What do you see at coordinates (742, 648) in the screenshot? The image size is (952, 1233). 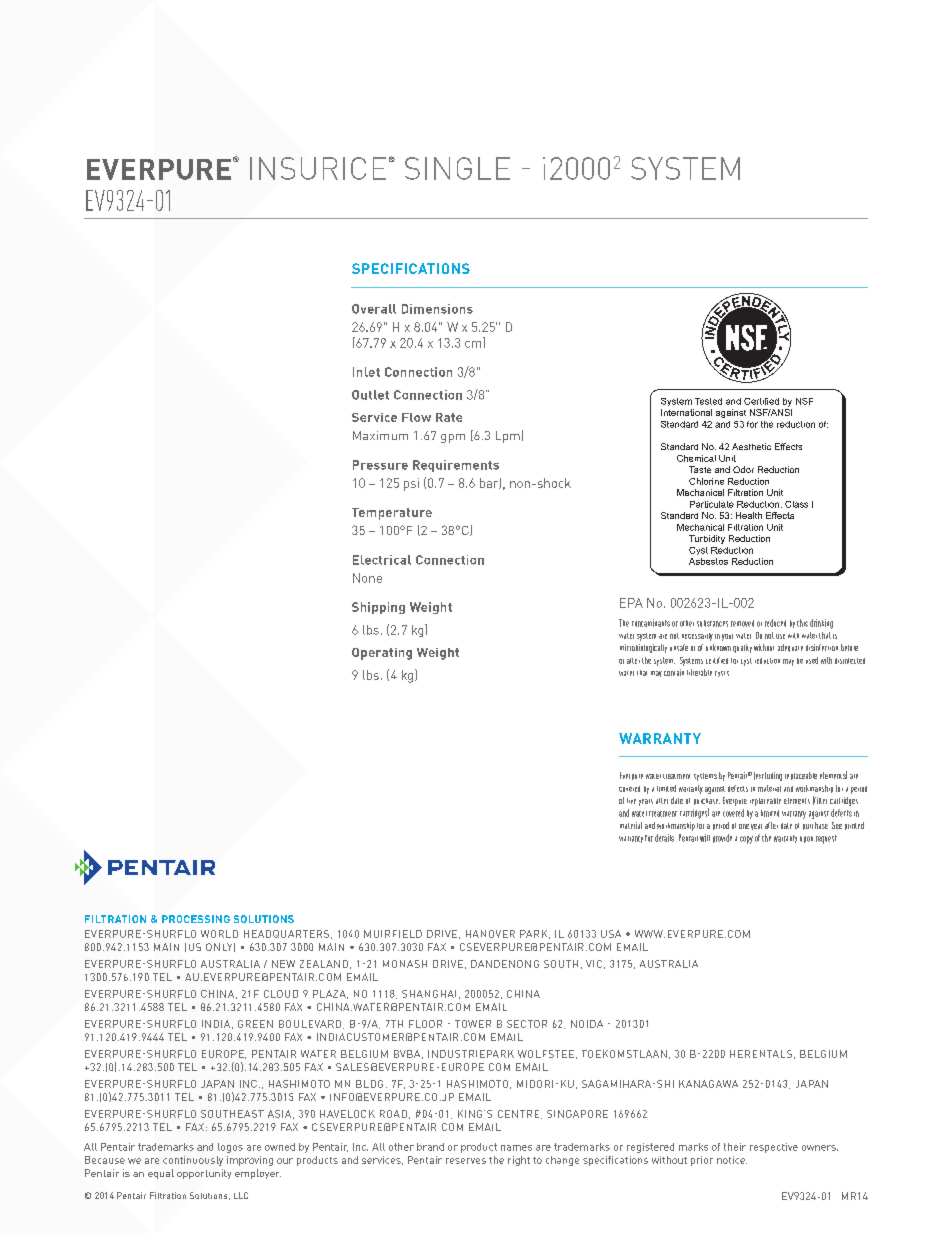 I see `quality` at bounding box center [742, 648].
